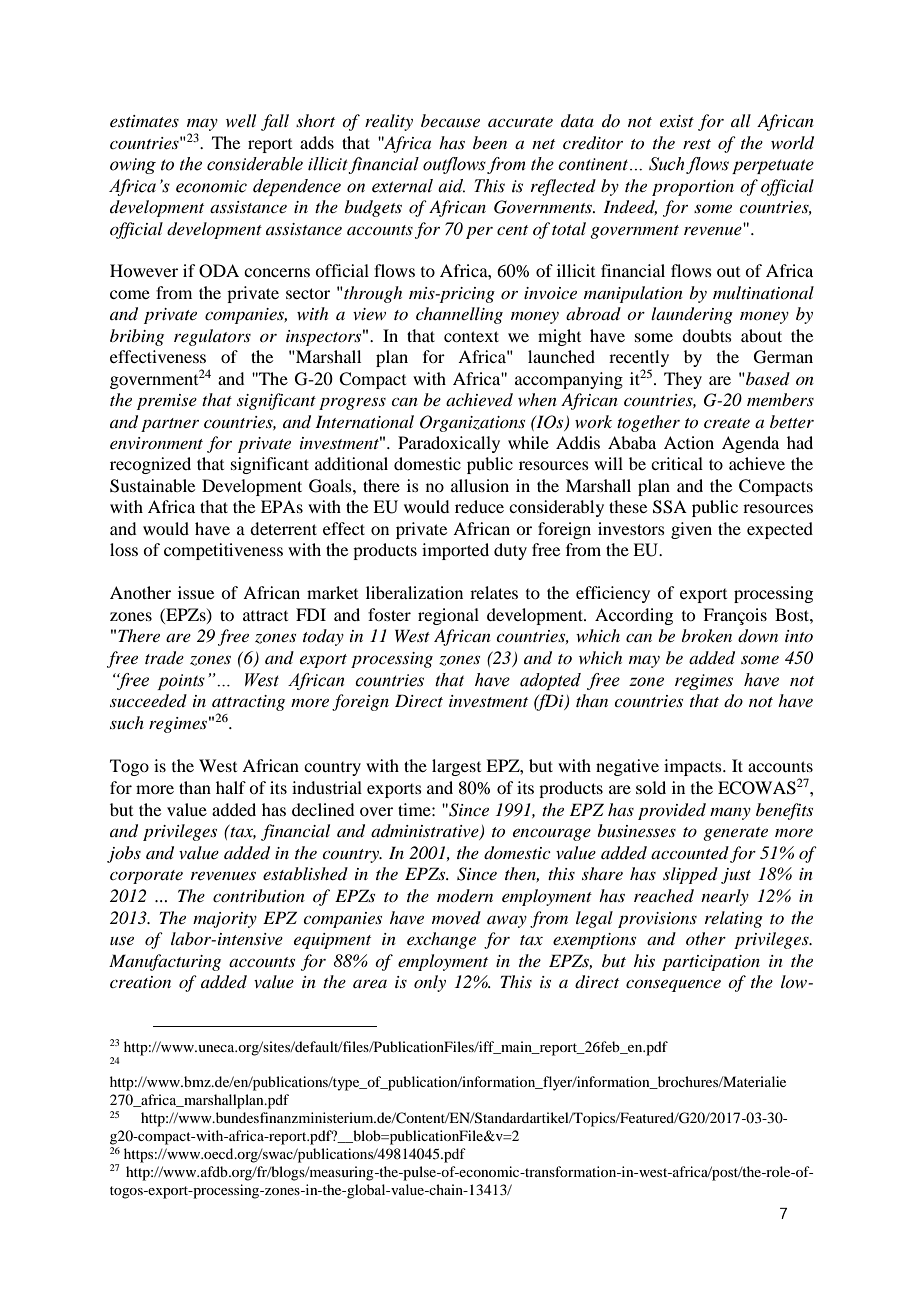  What do you see at coordinates (165, 962) in the page?
I see `Manufacturing` at bounding box center [165, 962].
